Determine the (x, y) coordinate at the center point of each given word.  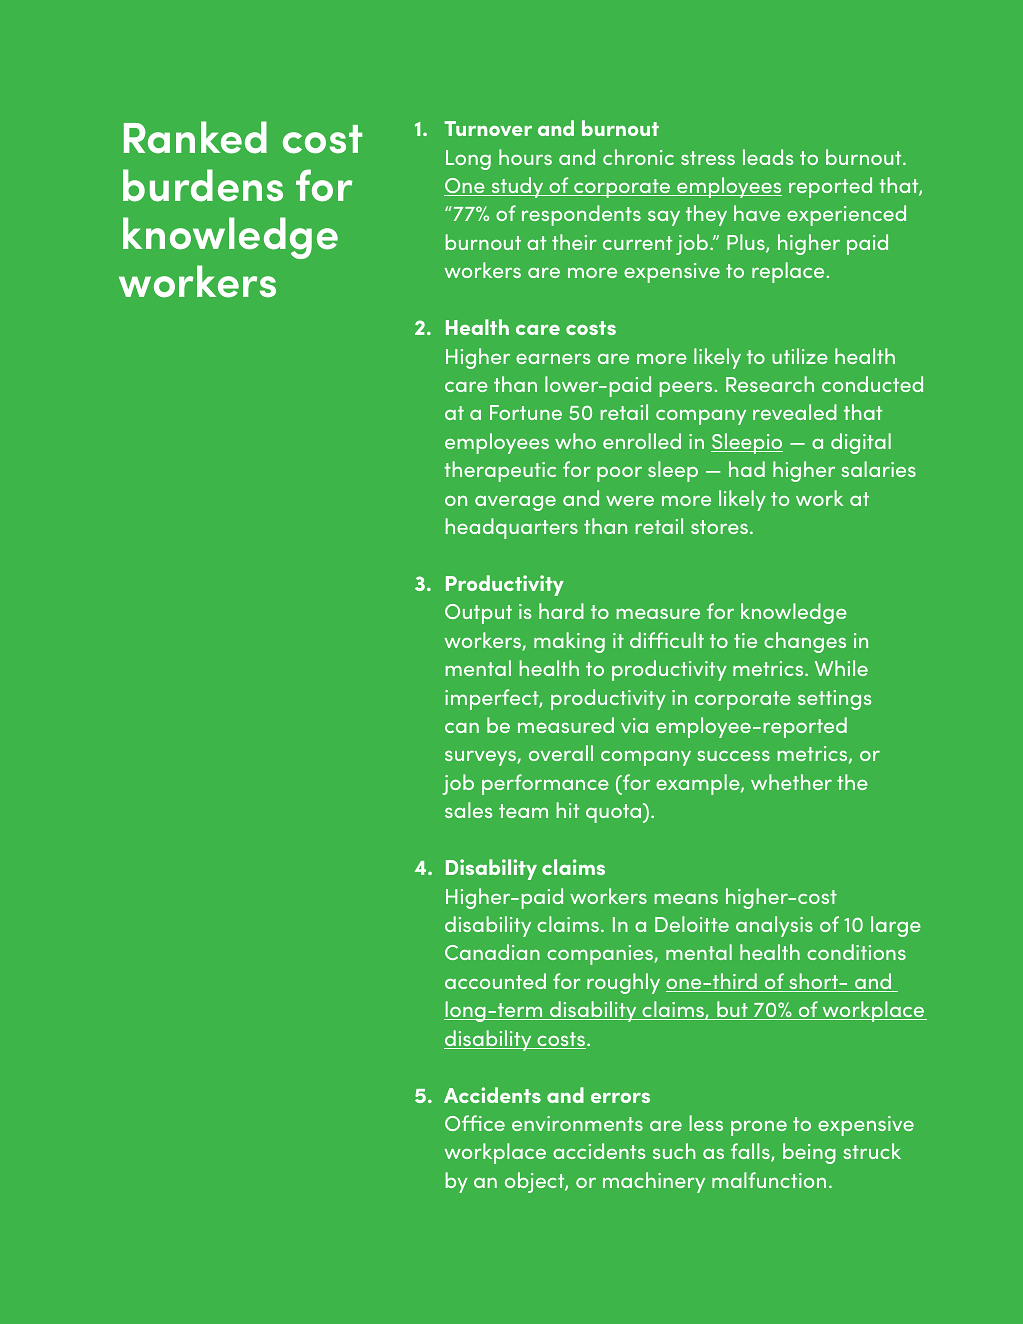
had (747, 469)
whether (791, 782)
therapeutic (500, 471)
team (523, 811)
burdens (203, 185)
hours (525, 157)
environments (577, 1123)
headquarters (511, 528)
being (809, 1153)
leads (768, 157)
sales (468, 810)
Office (475, 1123)
